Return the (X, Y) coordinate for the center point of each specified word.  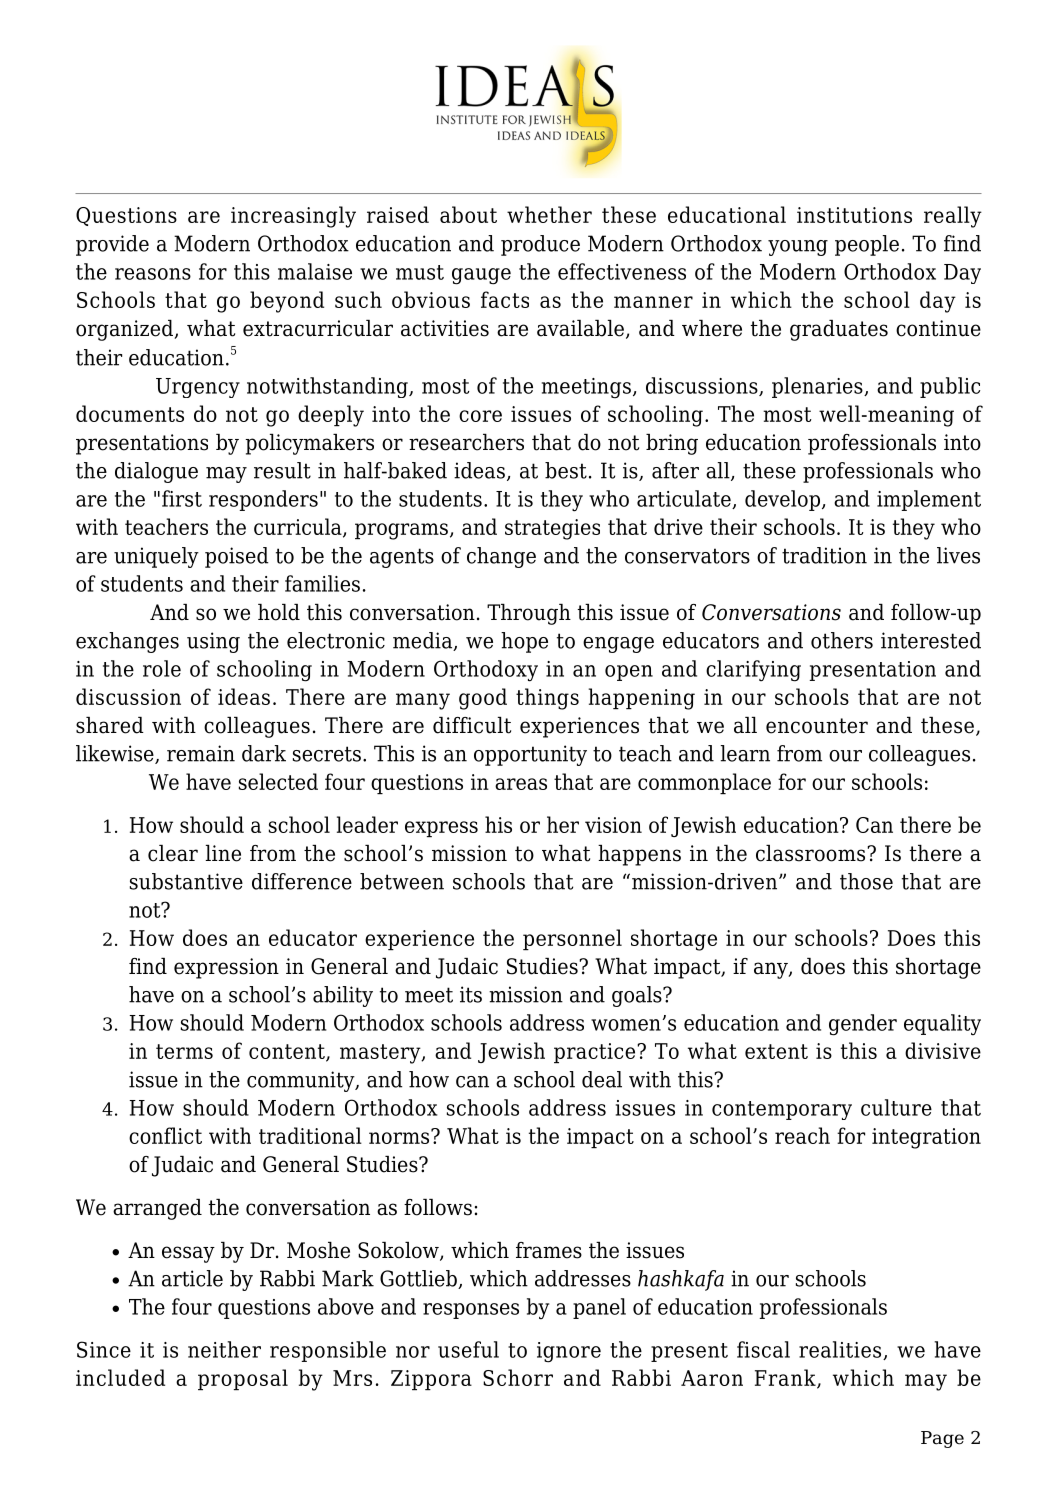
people (867, 245)
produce (540, 245)
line (223, 853)
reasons (153, 274)
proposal (243, 1379)
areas (521, 784)
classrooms (812, 853)
